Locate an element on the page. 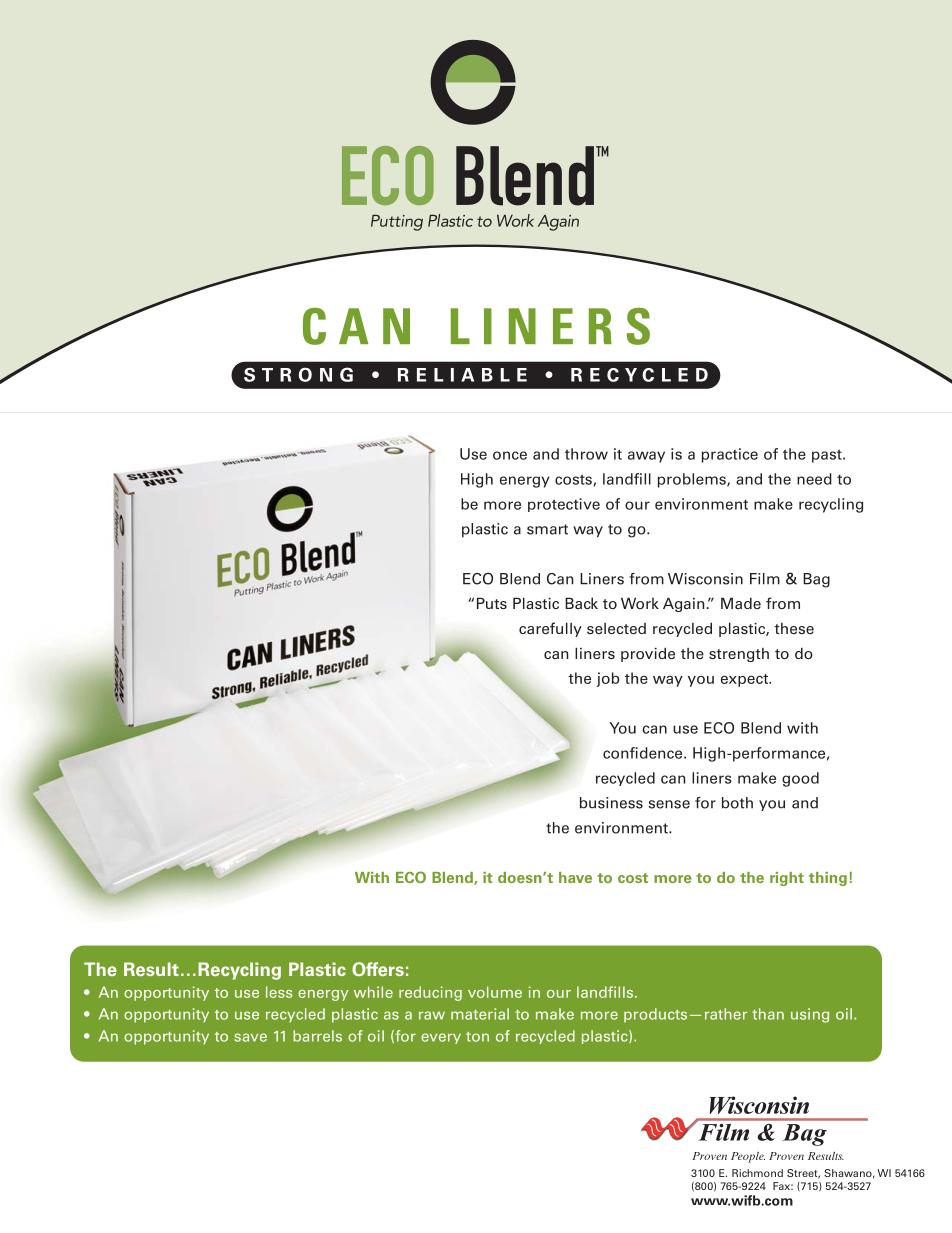 The width and height of the page is (952, 1233). Offers is located at coordinates (378, 969).
